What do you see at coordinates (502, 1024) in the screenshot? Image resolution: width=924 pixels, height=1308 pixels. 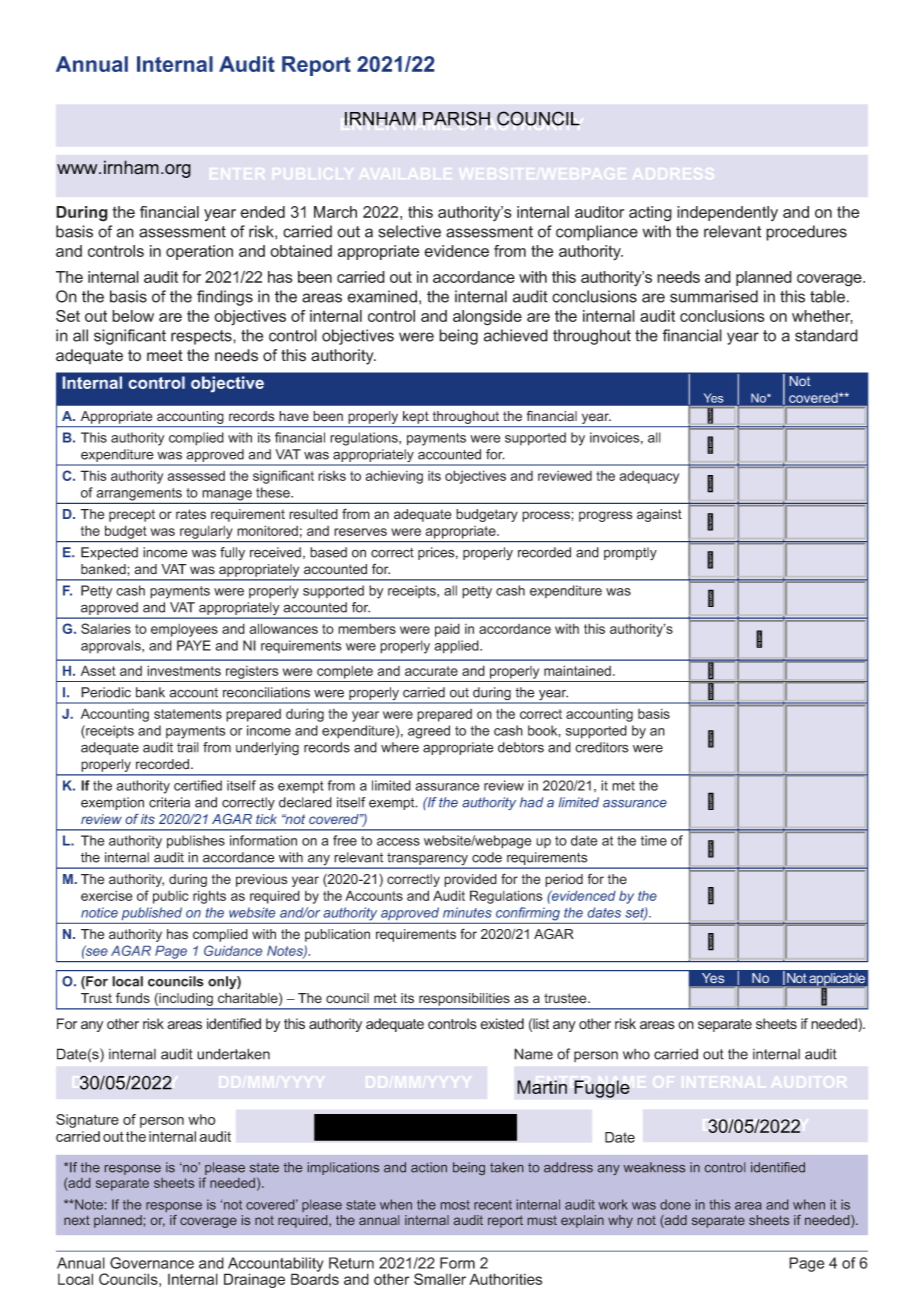 I see `existed` at bounding box center [502, 1024].
